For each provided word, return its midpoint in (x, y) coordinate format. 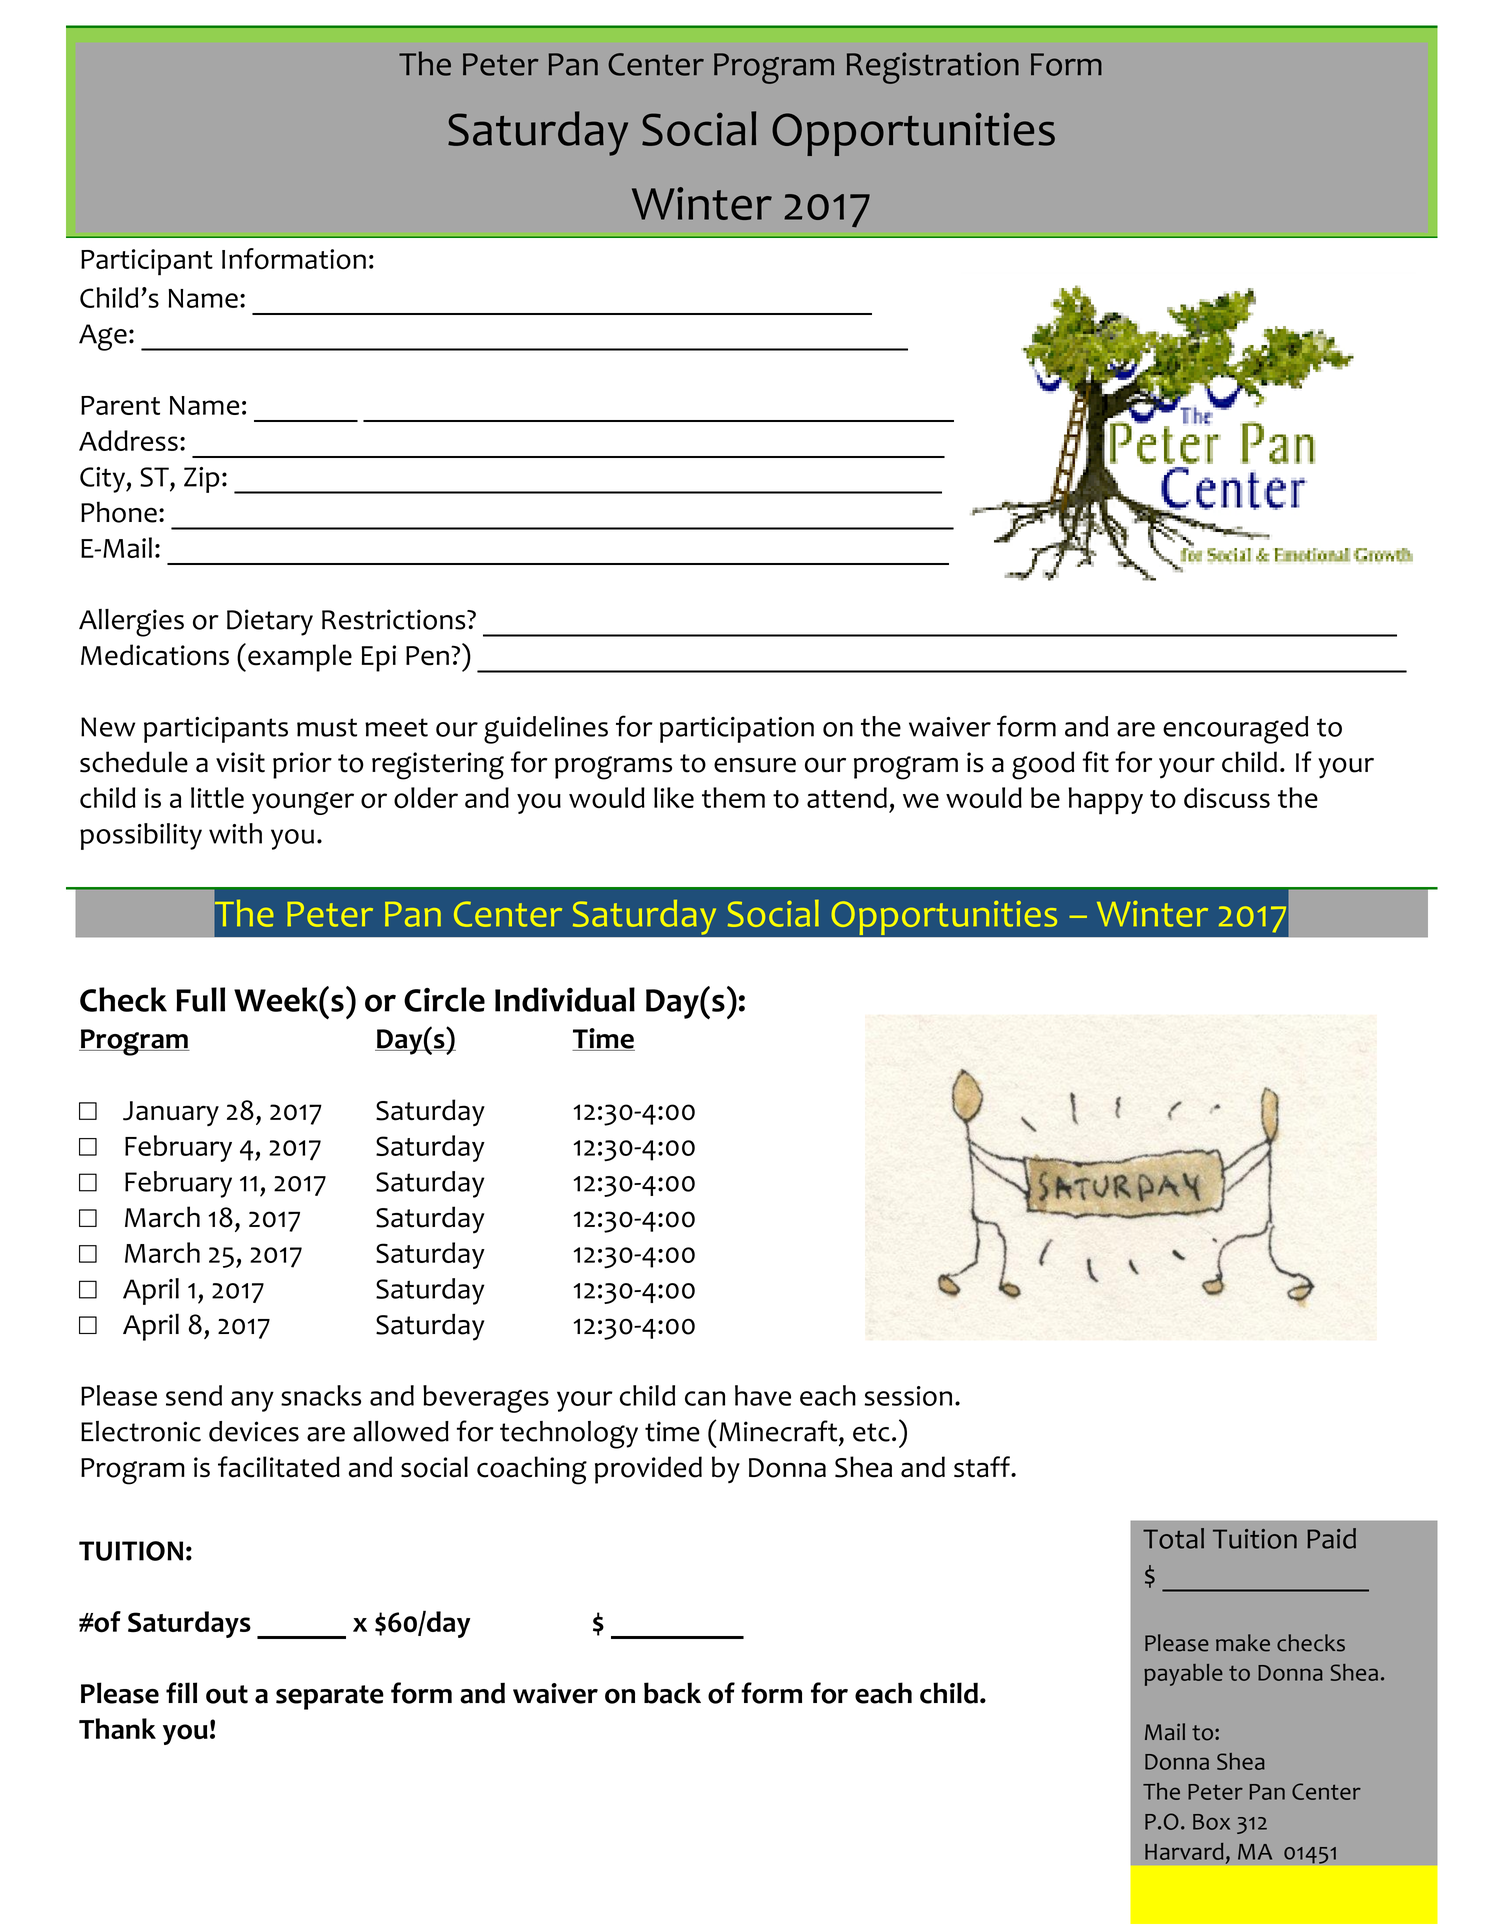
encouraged (1235, 730)
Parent (120, 405)
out (227, 1694)
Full (200, 999)
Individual (565, 999)
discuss (1227, 797)
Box (1211, 1822)
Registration (933, 68)
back (672, 1693)
